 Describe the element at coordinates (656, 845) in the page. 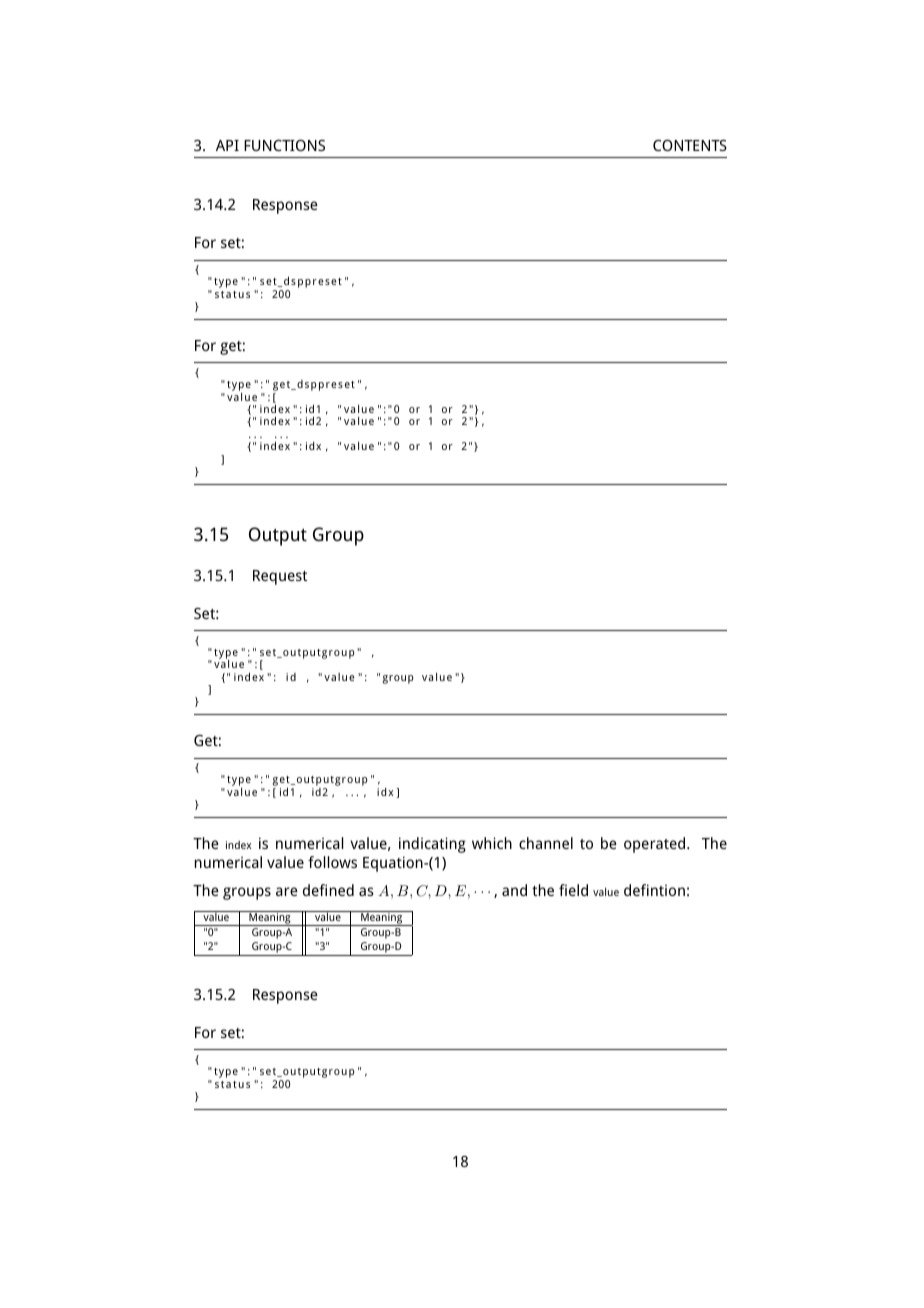

I see `operated` at that location.
